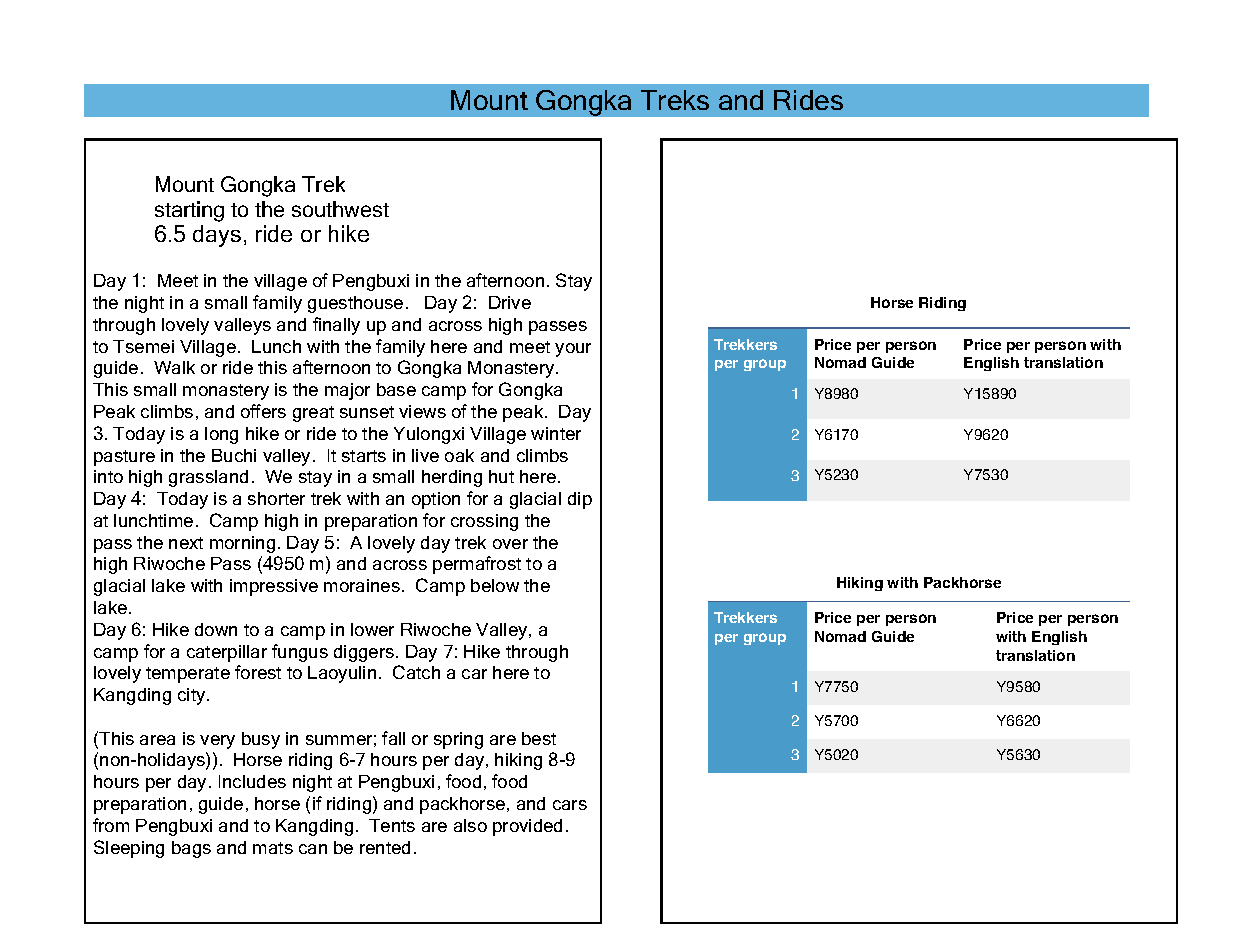 The image size is (1233, 952). I want to click on temperate, so click(188, 675).
